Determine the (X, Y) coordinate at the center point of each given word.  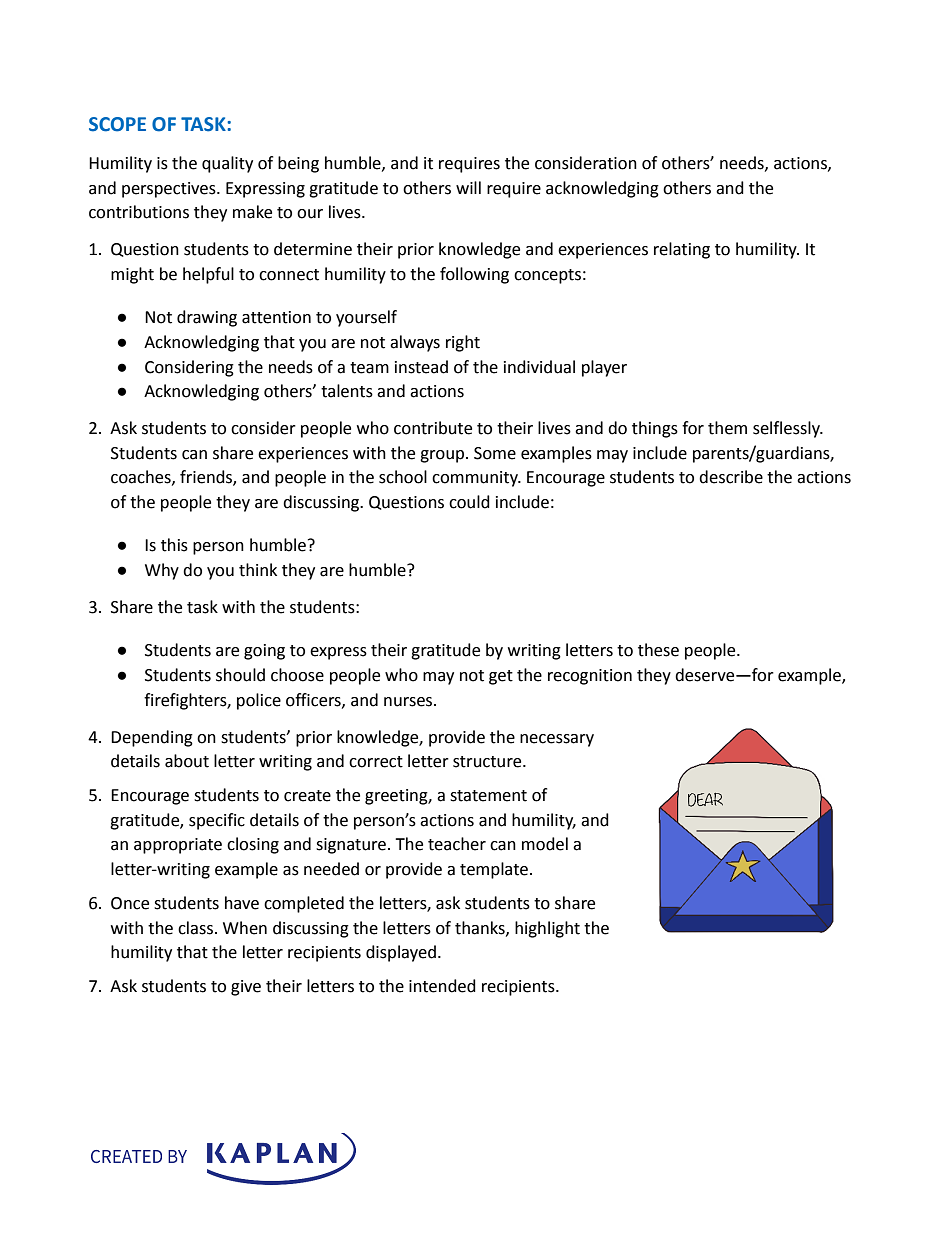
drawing (207, 318)
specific (217, 821)
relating (682, 250)
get (501, 677)
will (468, 187)
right (463, 343)
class (195, 928)
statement (488, 796)
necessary (557, 740)
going (264, 652)
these (658, 650)
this (174, 545)
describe (731, 477)
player (604, 368)
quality (227, 164)
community (476, 479)
